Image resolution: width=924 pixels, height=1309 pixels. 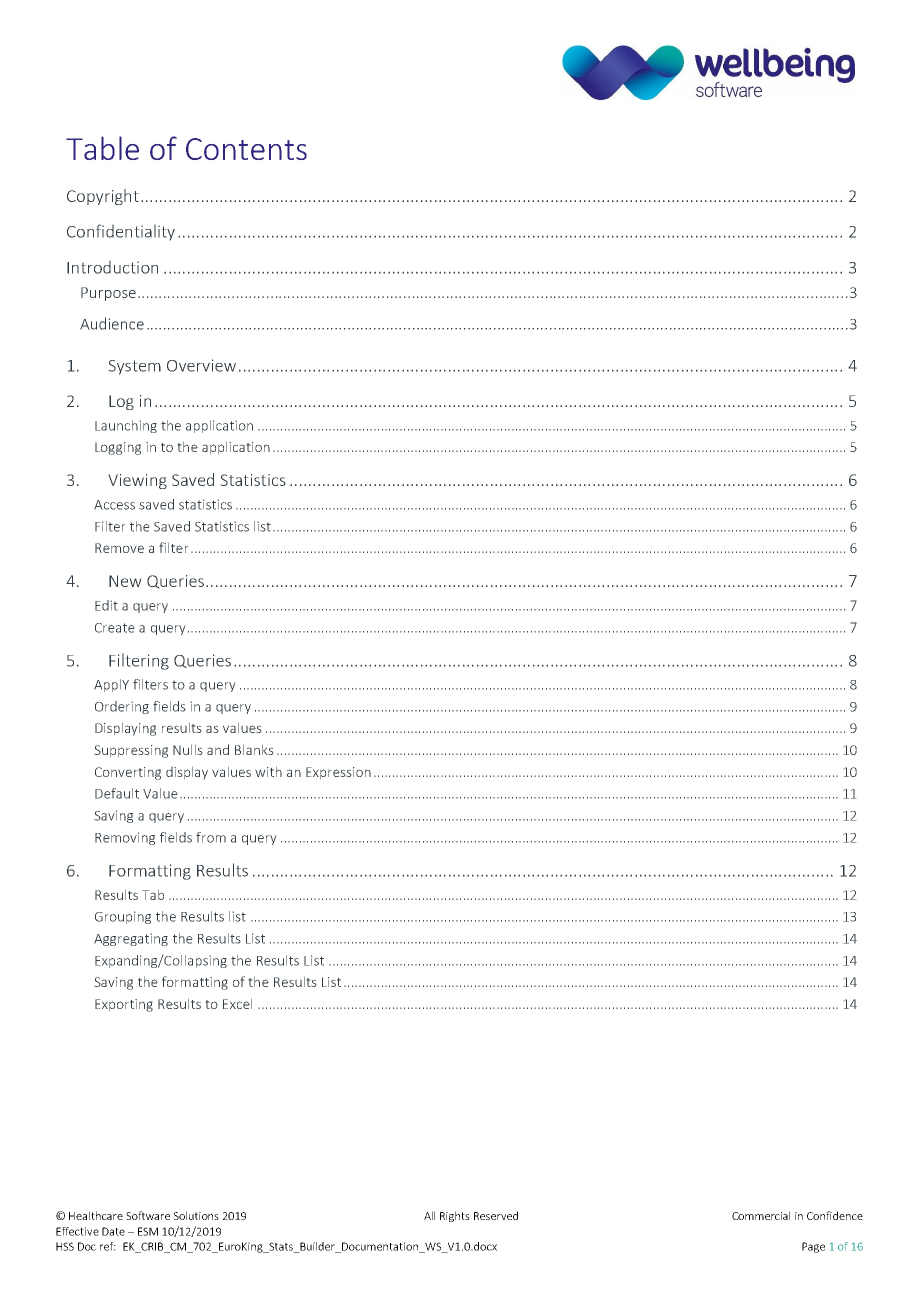 I want to click on Introduction, so click(x=112, y=267).
